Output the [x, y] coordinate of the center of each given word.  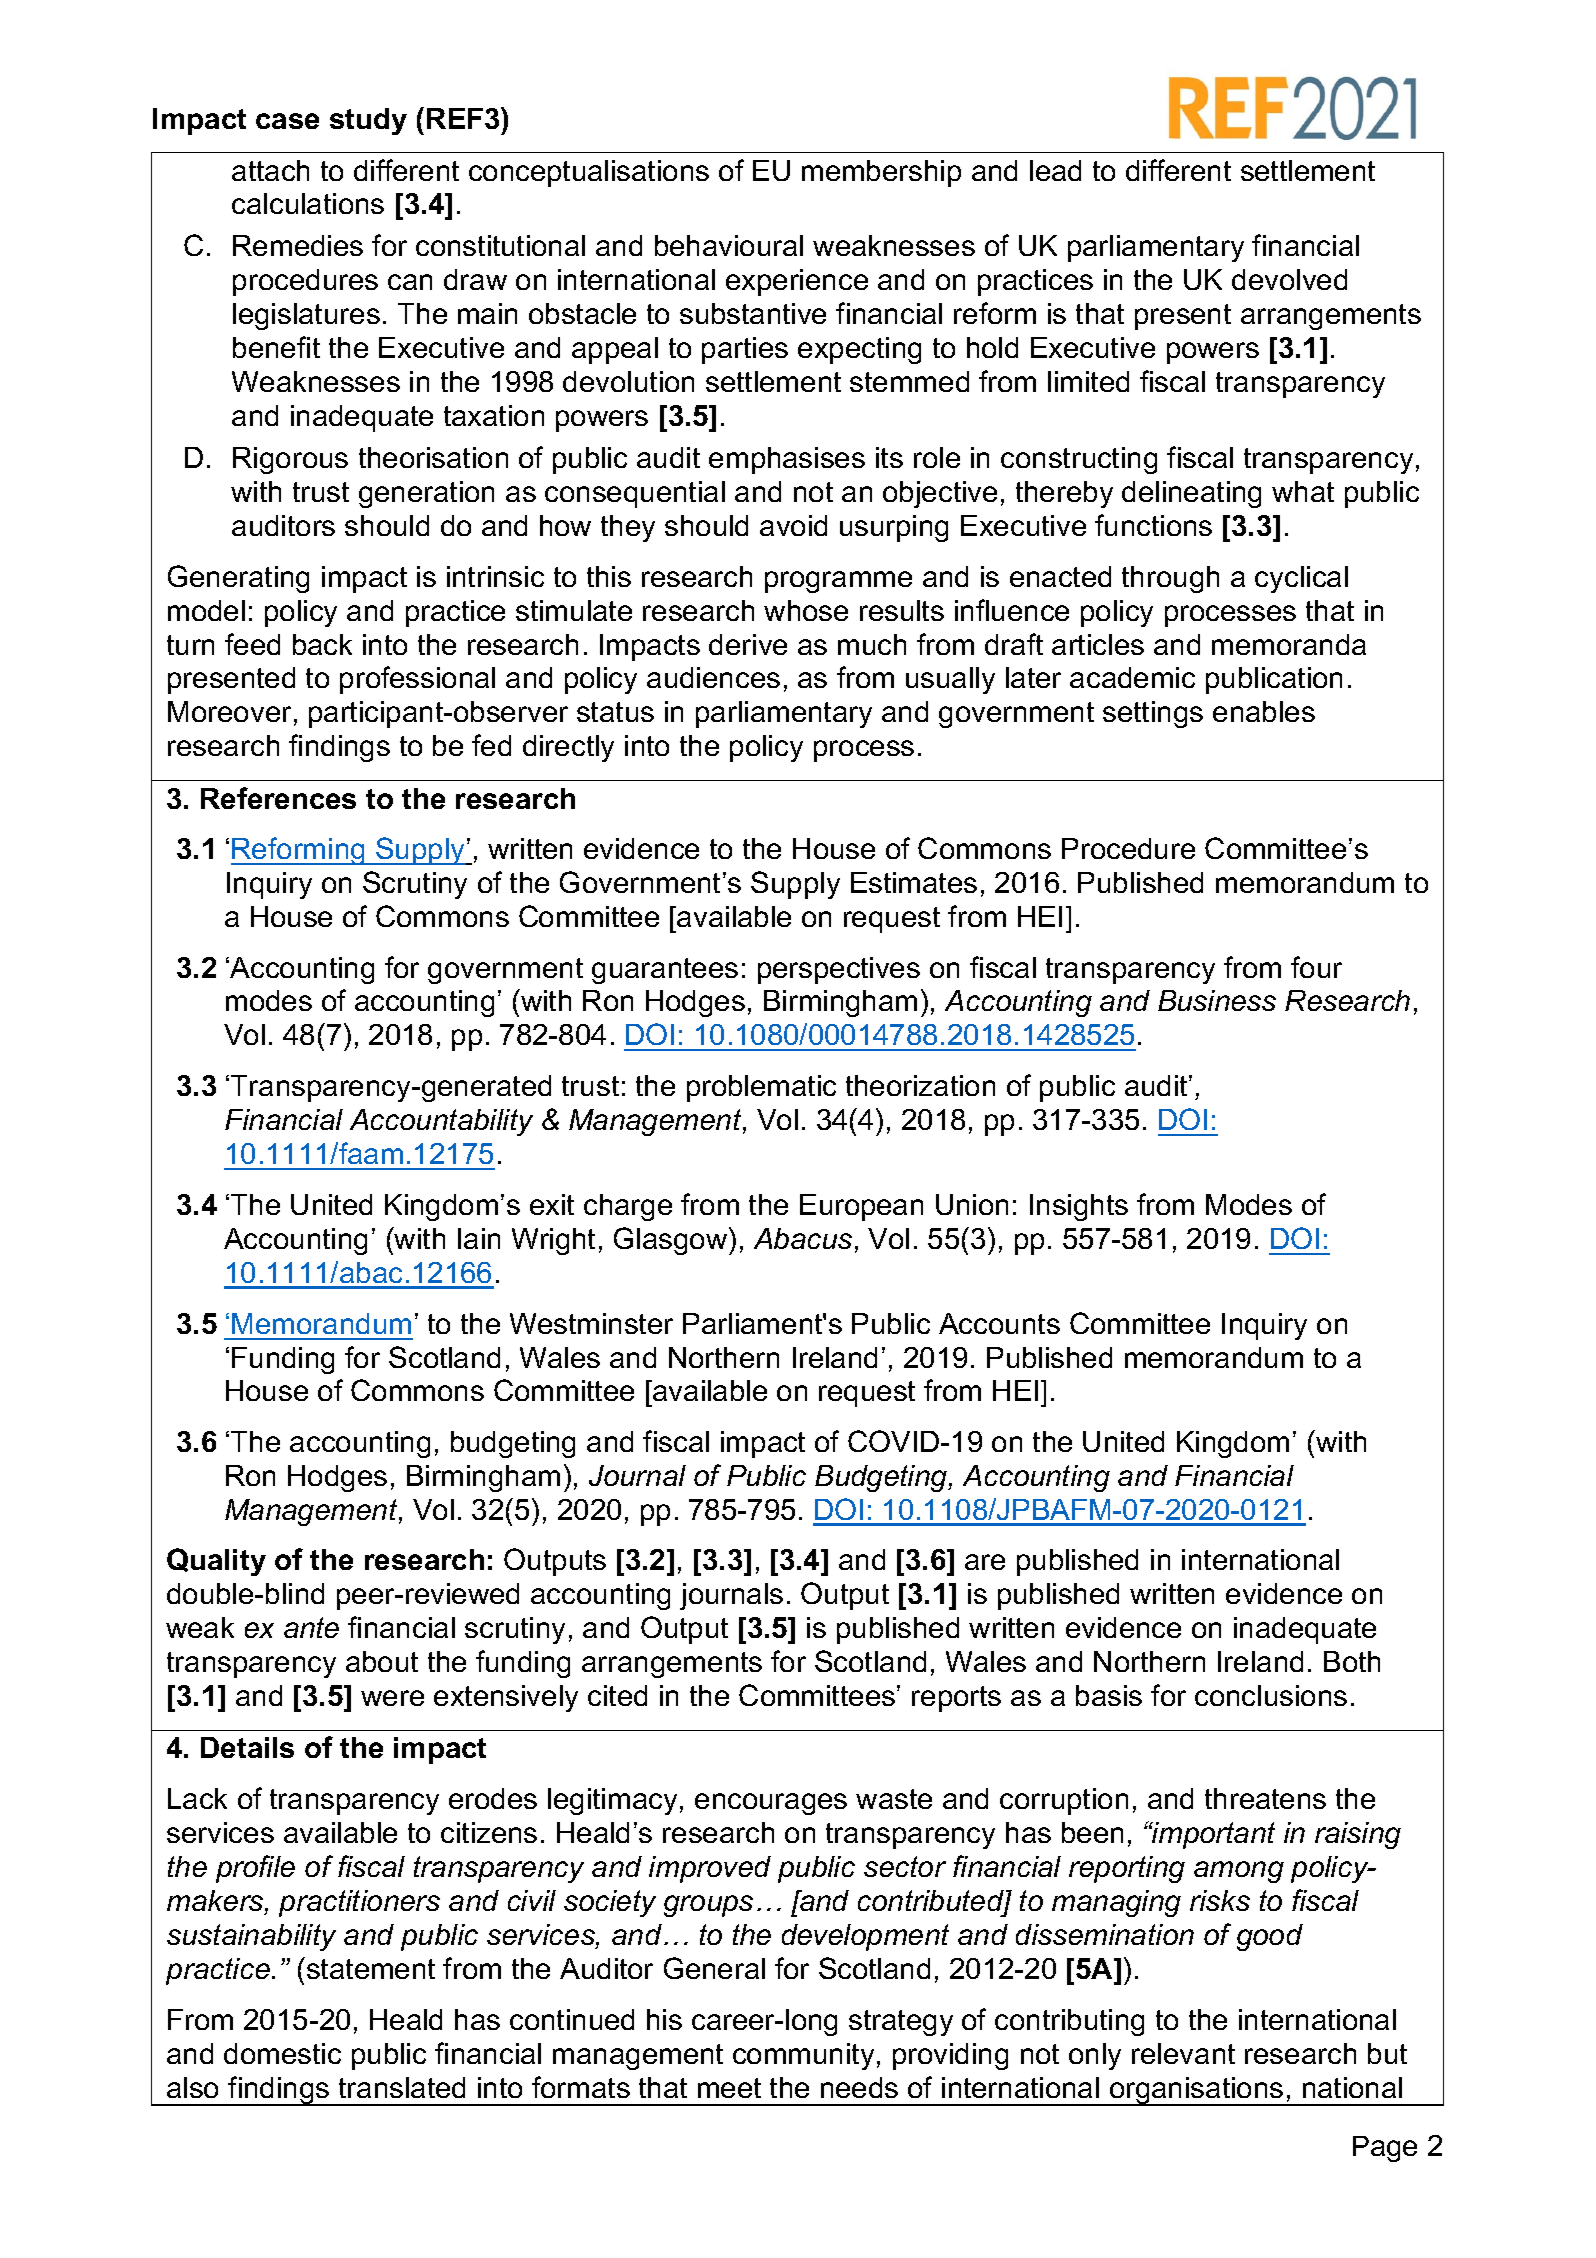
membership [881, 173]
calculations [308, 203]
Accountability [441, 1122]
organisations [1197, 2091]
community [803, 2056]
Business [1217, 1000]
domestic [282, 2053]
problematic [761, 1088]
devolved [1289, 279]
